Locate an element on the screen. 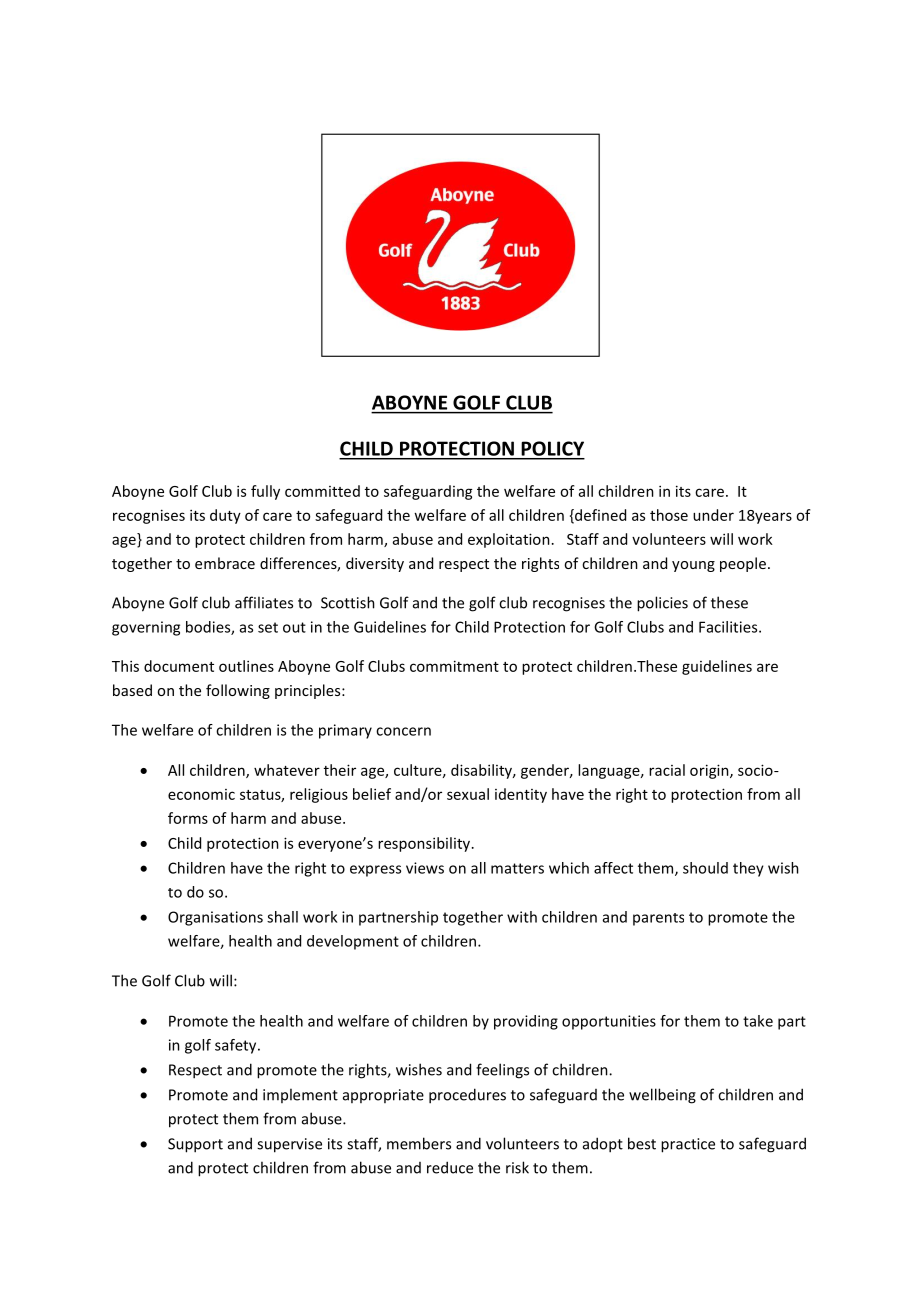 The image size is (924, 1308). parents is located at coordinates (658, 919).
